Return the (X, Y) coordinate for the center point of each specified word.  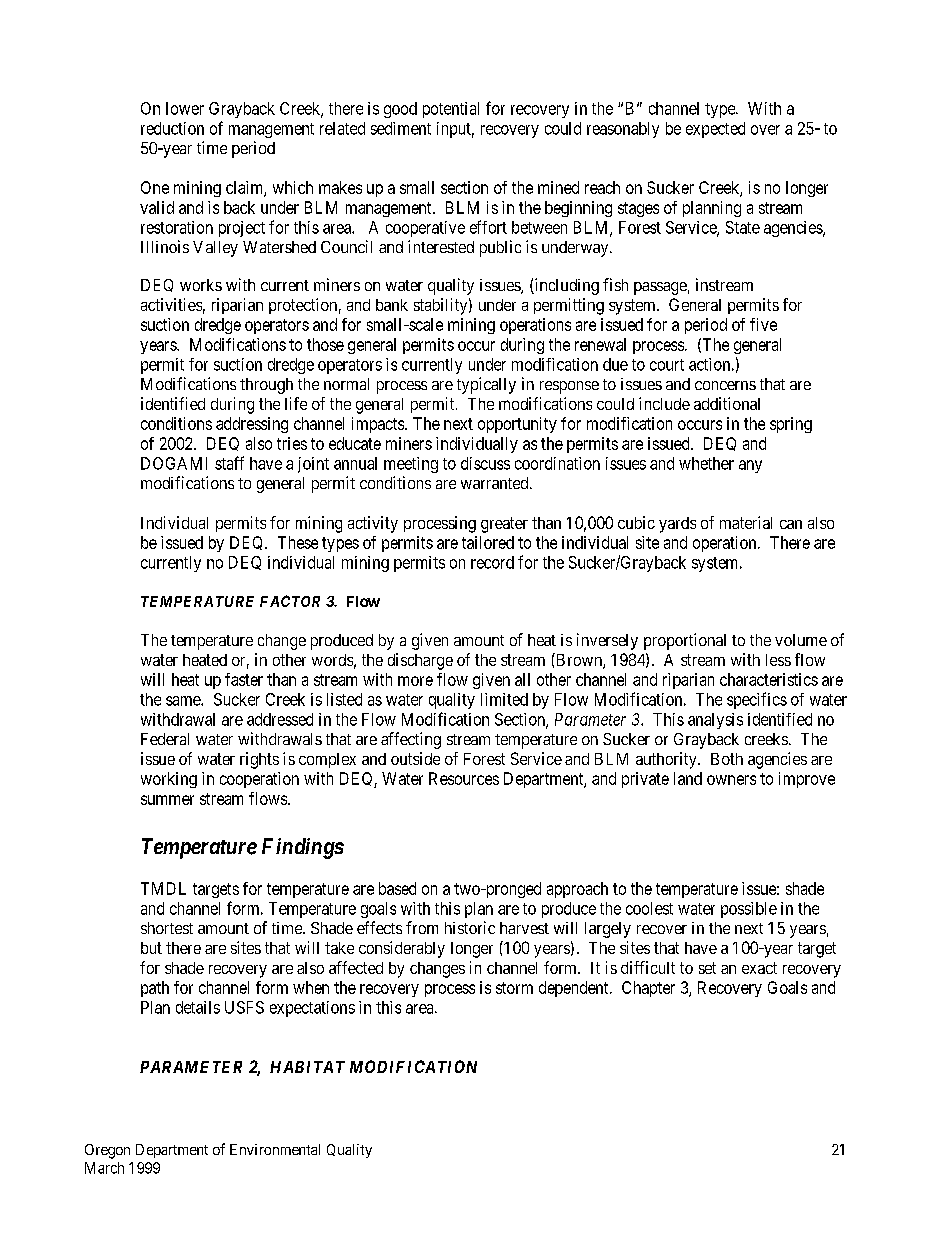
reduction (172, 128)
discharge (420, 661)
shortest (167, 928)
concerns (725, 385)
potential (451, 110)
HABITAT (307, 1067)
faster (244, 679)
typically (486, 385)
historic (470, 927)
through (266, 386)
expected (715, 130)
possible (749, 910)
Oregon (107, 1151)
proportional (685, 641)
